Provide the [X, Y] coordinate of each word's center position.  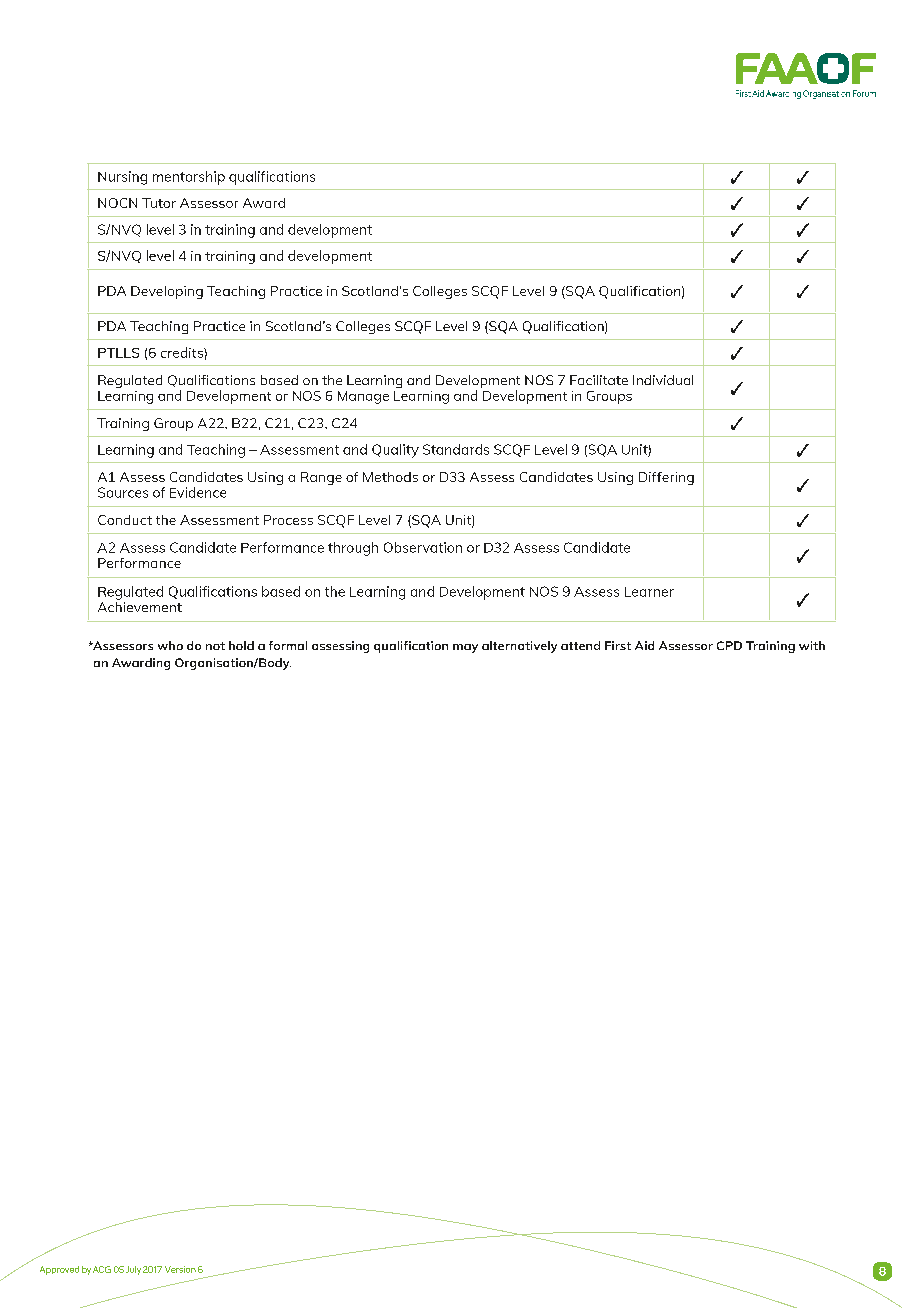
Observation [423, 547]
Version [180, 1269]
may [465, 648]
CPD [729, 645]
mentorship [189, 178]
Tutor [159, 203]
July [133, 1270]
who [170, 645]
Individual [663, 380]
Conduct [125, 520]
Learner [649, 592]
